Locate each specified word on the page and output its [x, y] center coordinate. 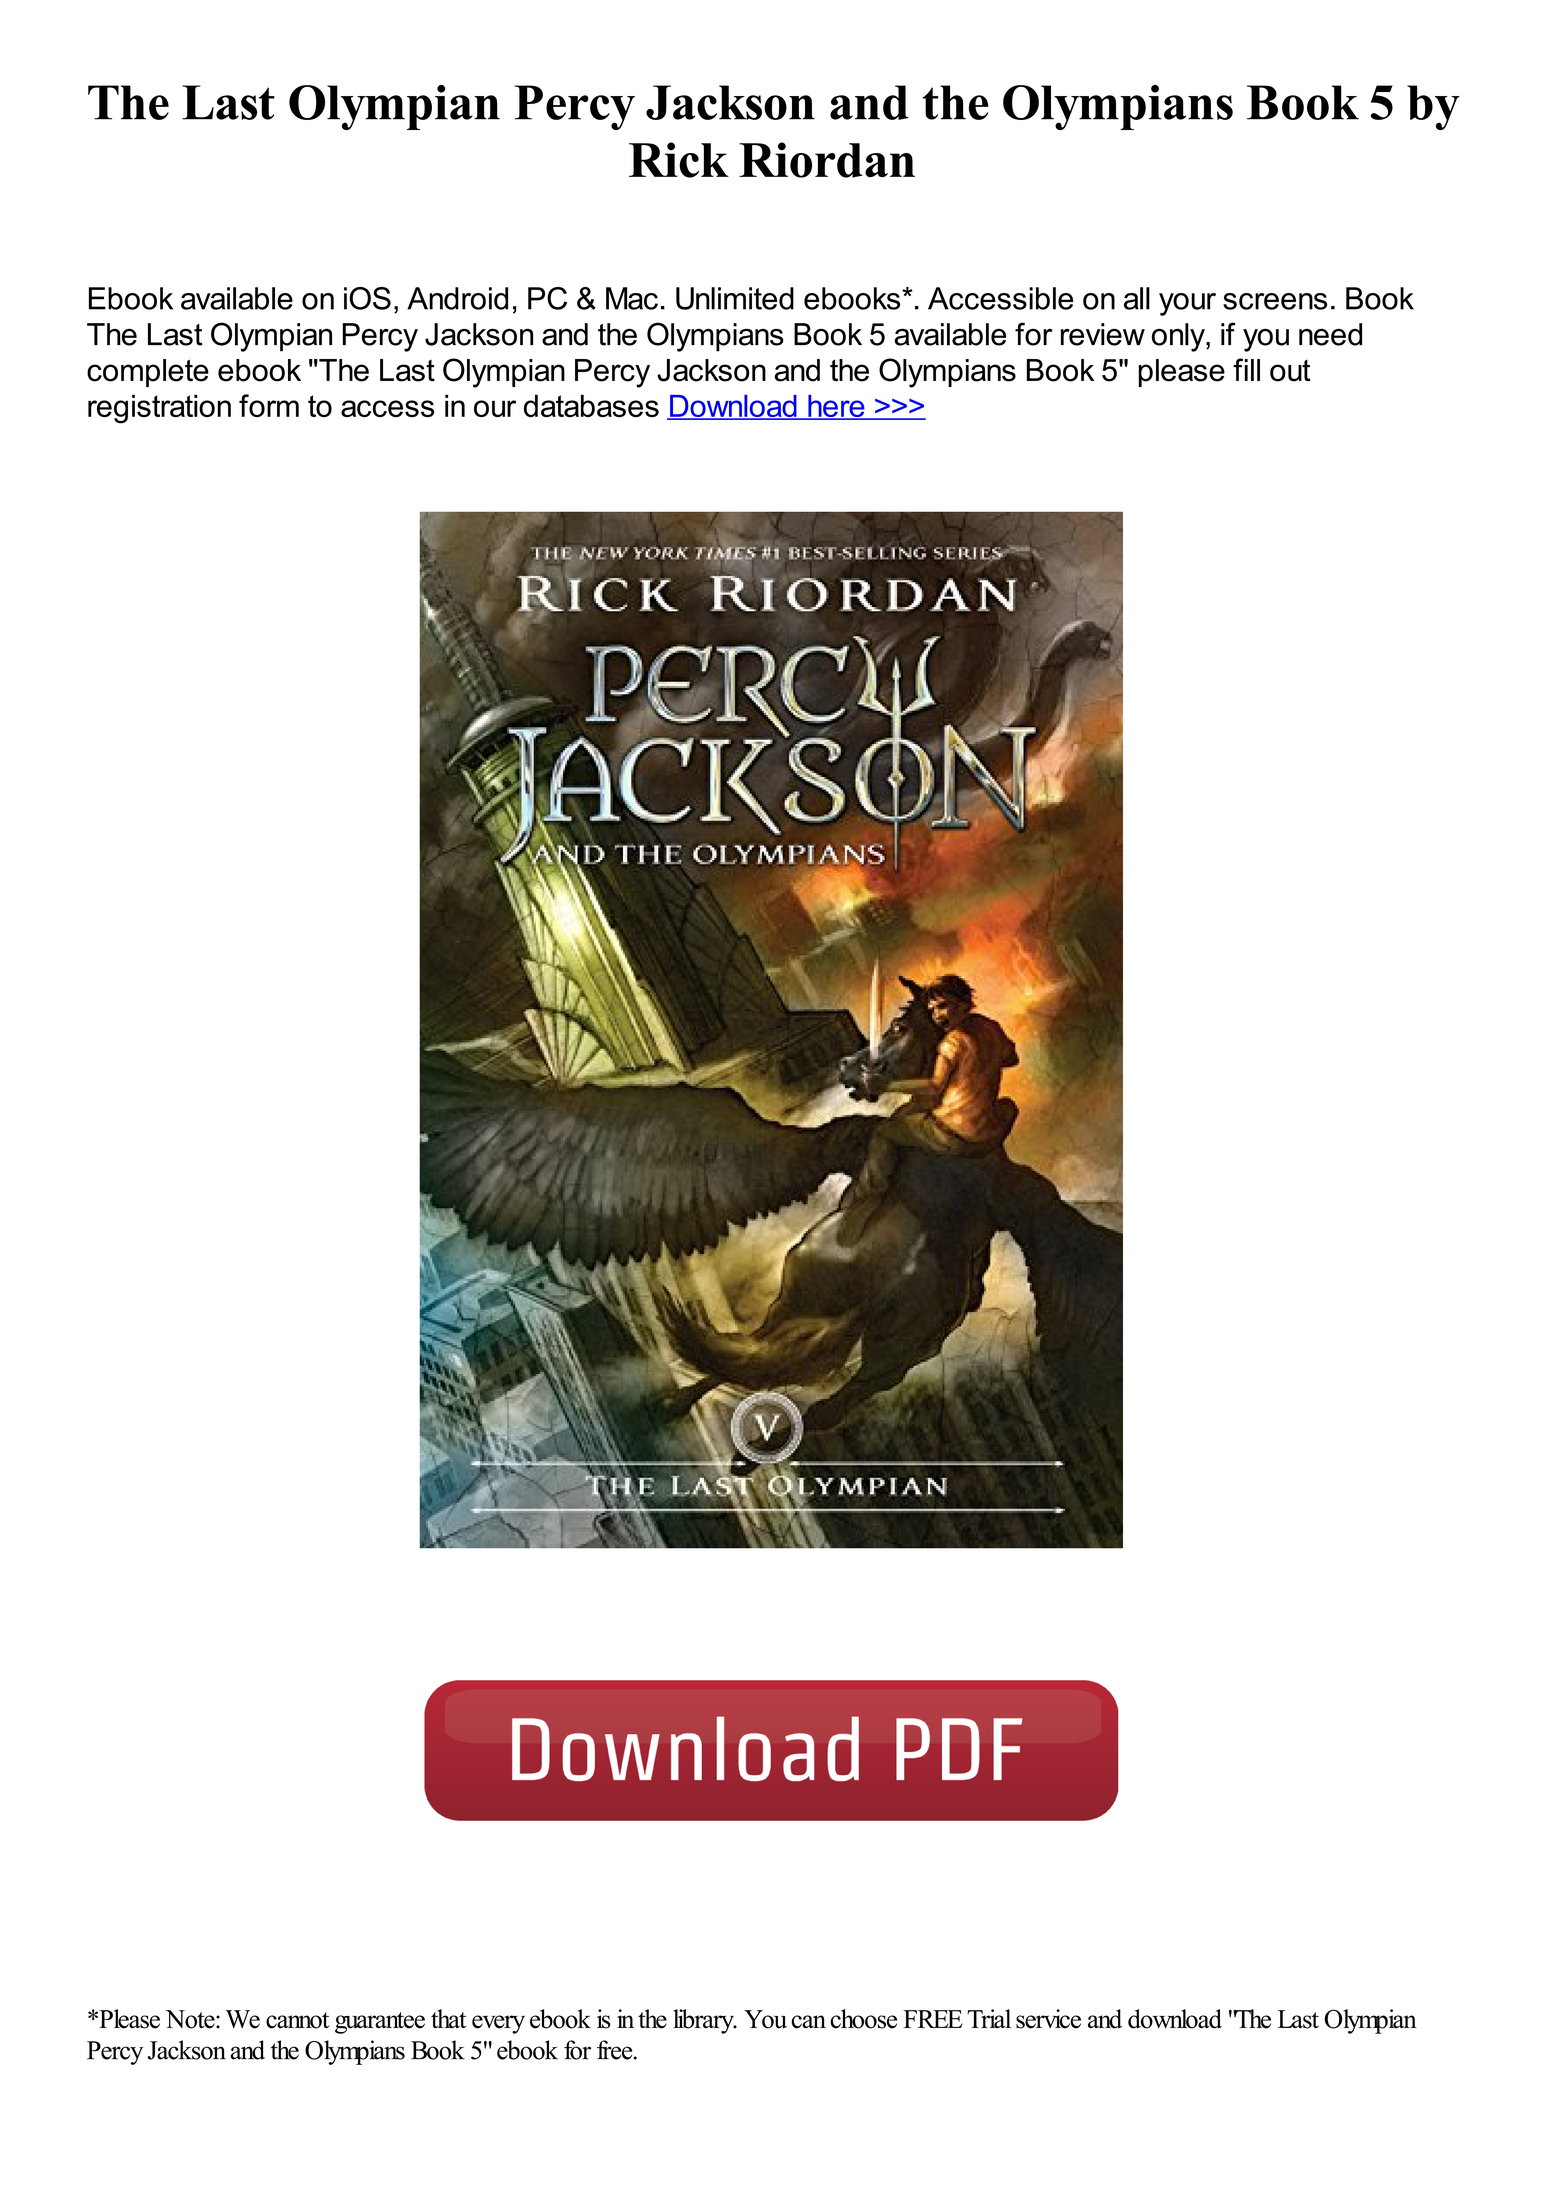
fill [1246, 369]
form [269, 405]
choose [863, 2019]
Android [457, 298]
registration [159, 409]
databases [591, 405]
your [1187, 304]
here [836, 407]
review [1103, 334]
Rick [679, 160]
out [1290, 371]
